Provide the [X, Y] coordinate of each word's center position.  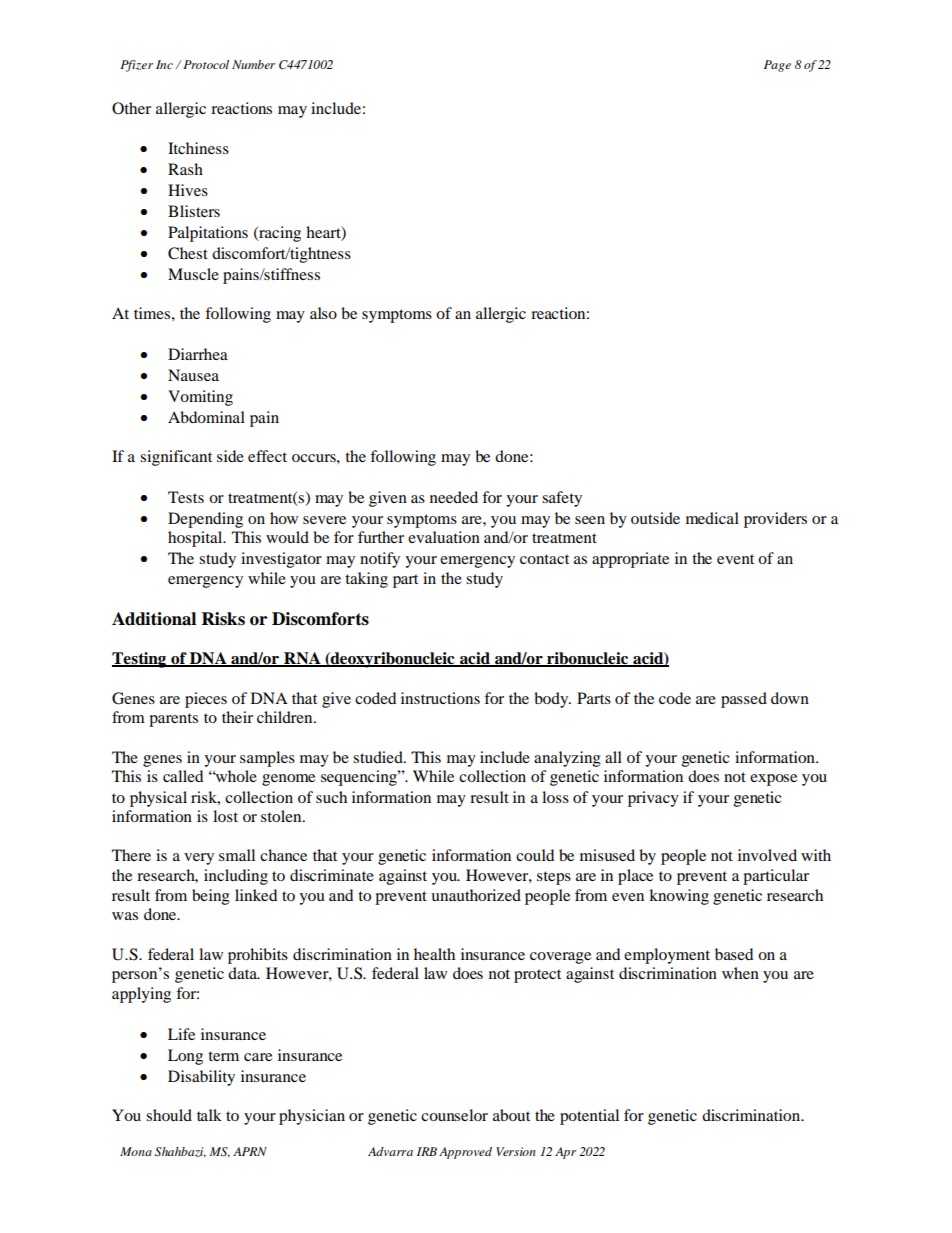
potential [589, 1117]
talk [209, 1115]
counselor [454, 1115]
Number [253, 64]
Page [777, 66]
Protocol [205, 64]
